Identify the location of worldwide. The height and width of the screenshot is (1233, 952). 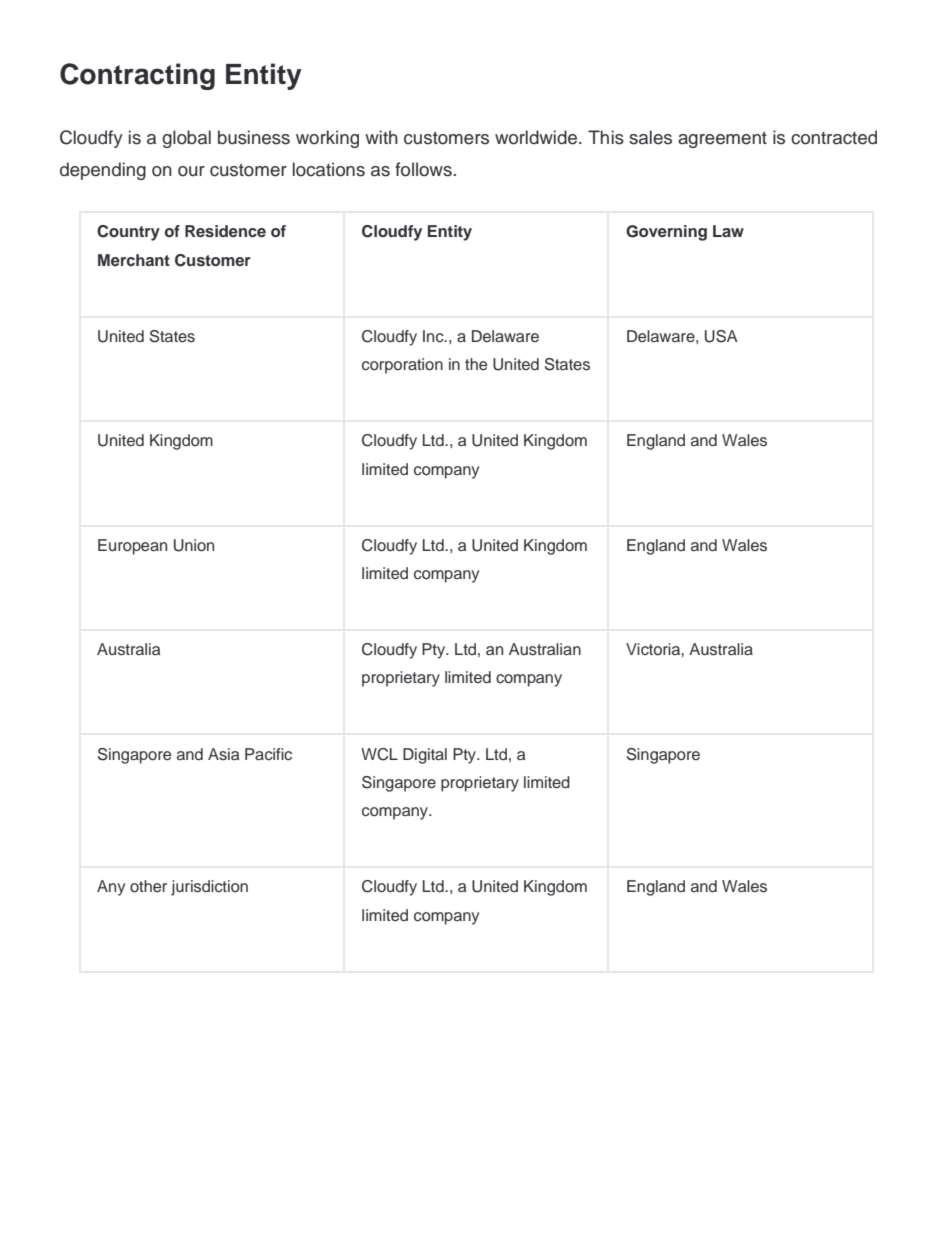
(537, 137).
